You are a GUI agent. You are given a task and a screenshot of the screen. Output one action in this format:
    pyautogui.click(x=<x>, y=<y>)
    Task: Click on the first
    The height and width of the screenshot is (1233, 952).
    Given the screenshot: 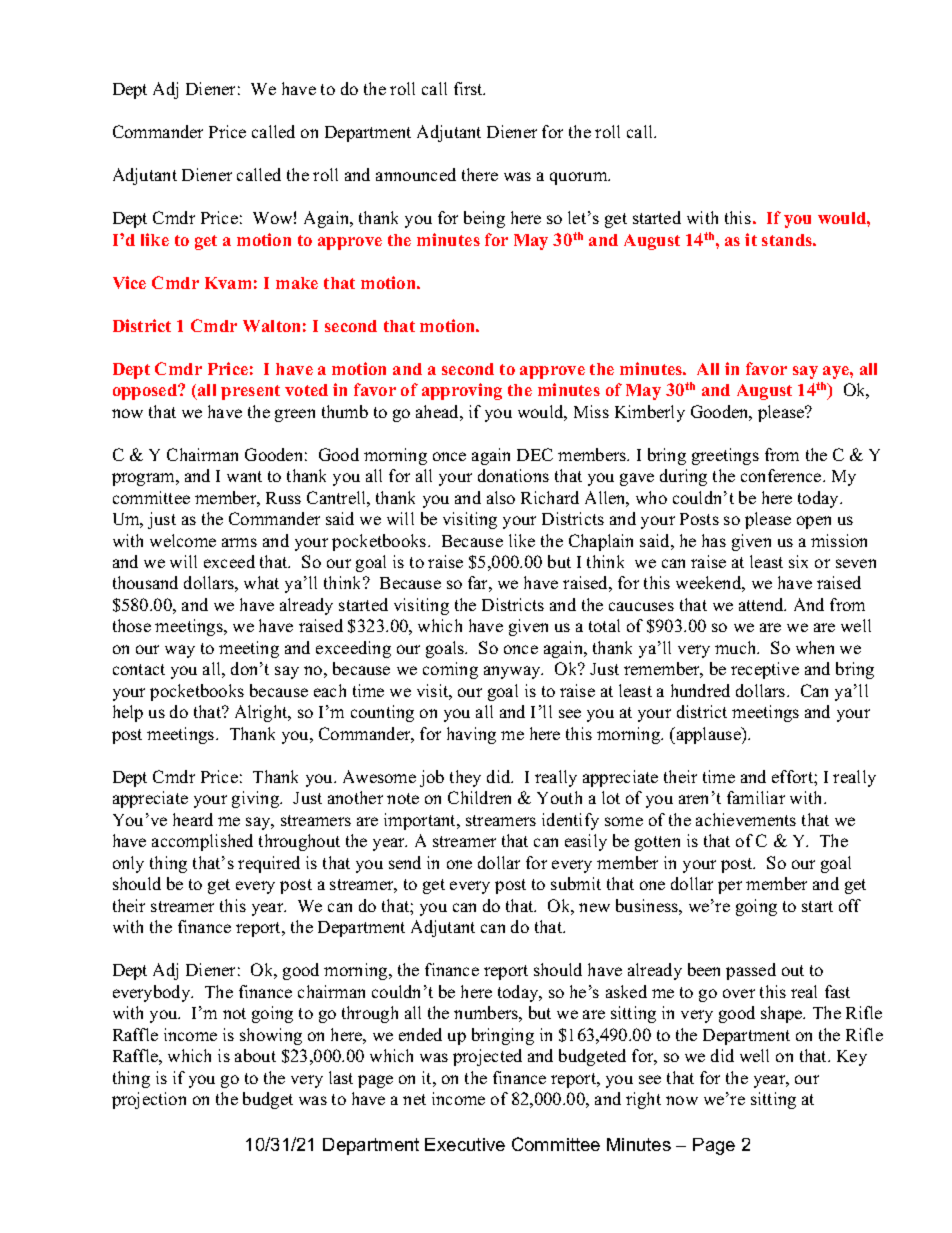 What is the action you would take?
    pyautogui.click(x=469, y=88)
